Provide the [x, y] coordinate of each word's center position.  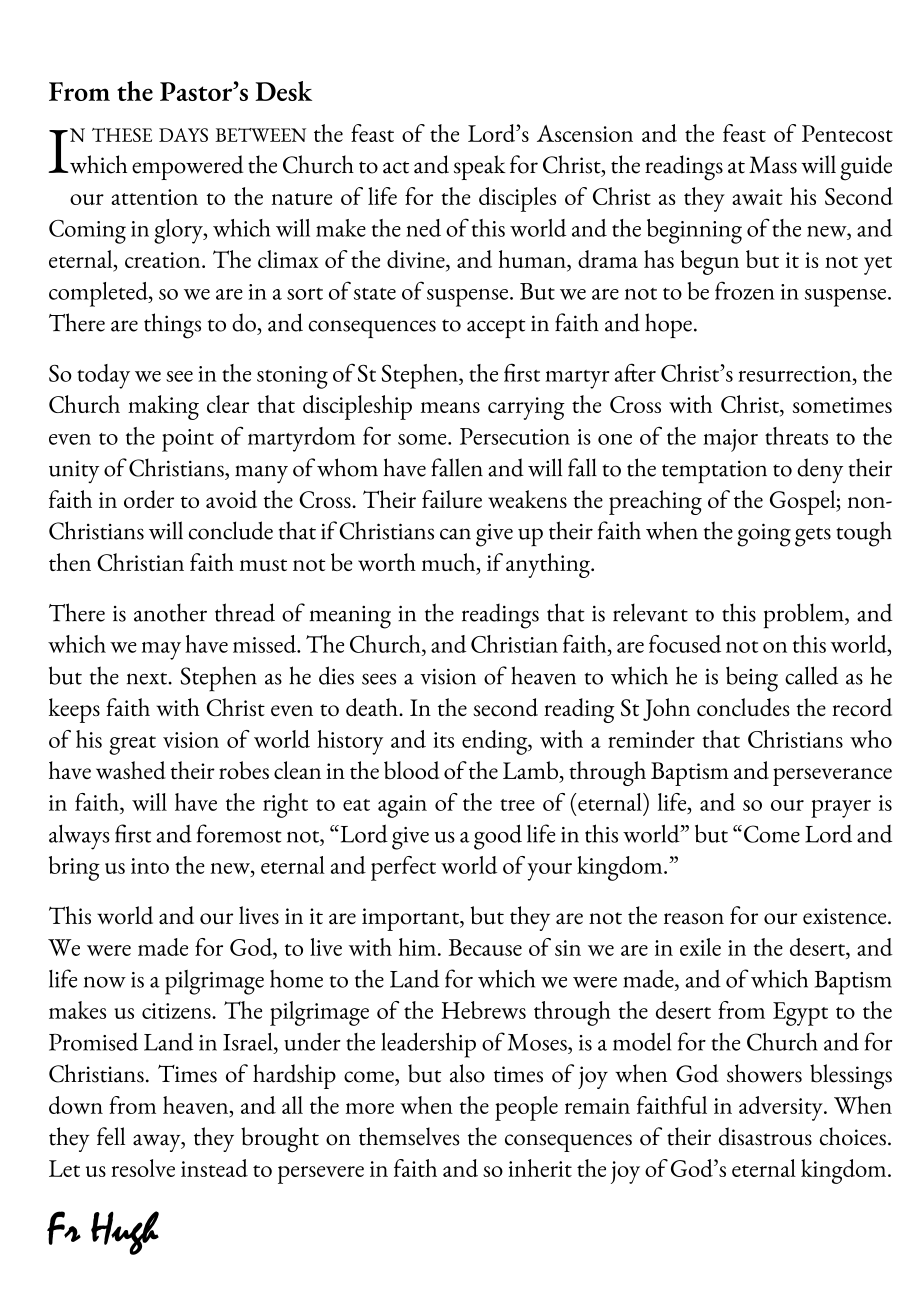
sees [379, 679]
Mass [773, 165]
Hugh [125, 1233]
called [811, 675]
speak [480, 167]
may [161, 651]
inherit [540, 1168]
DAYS [183, 135]
